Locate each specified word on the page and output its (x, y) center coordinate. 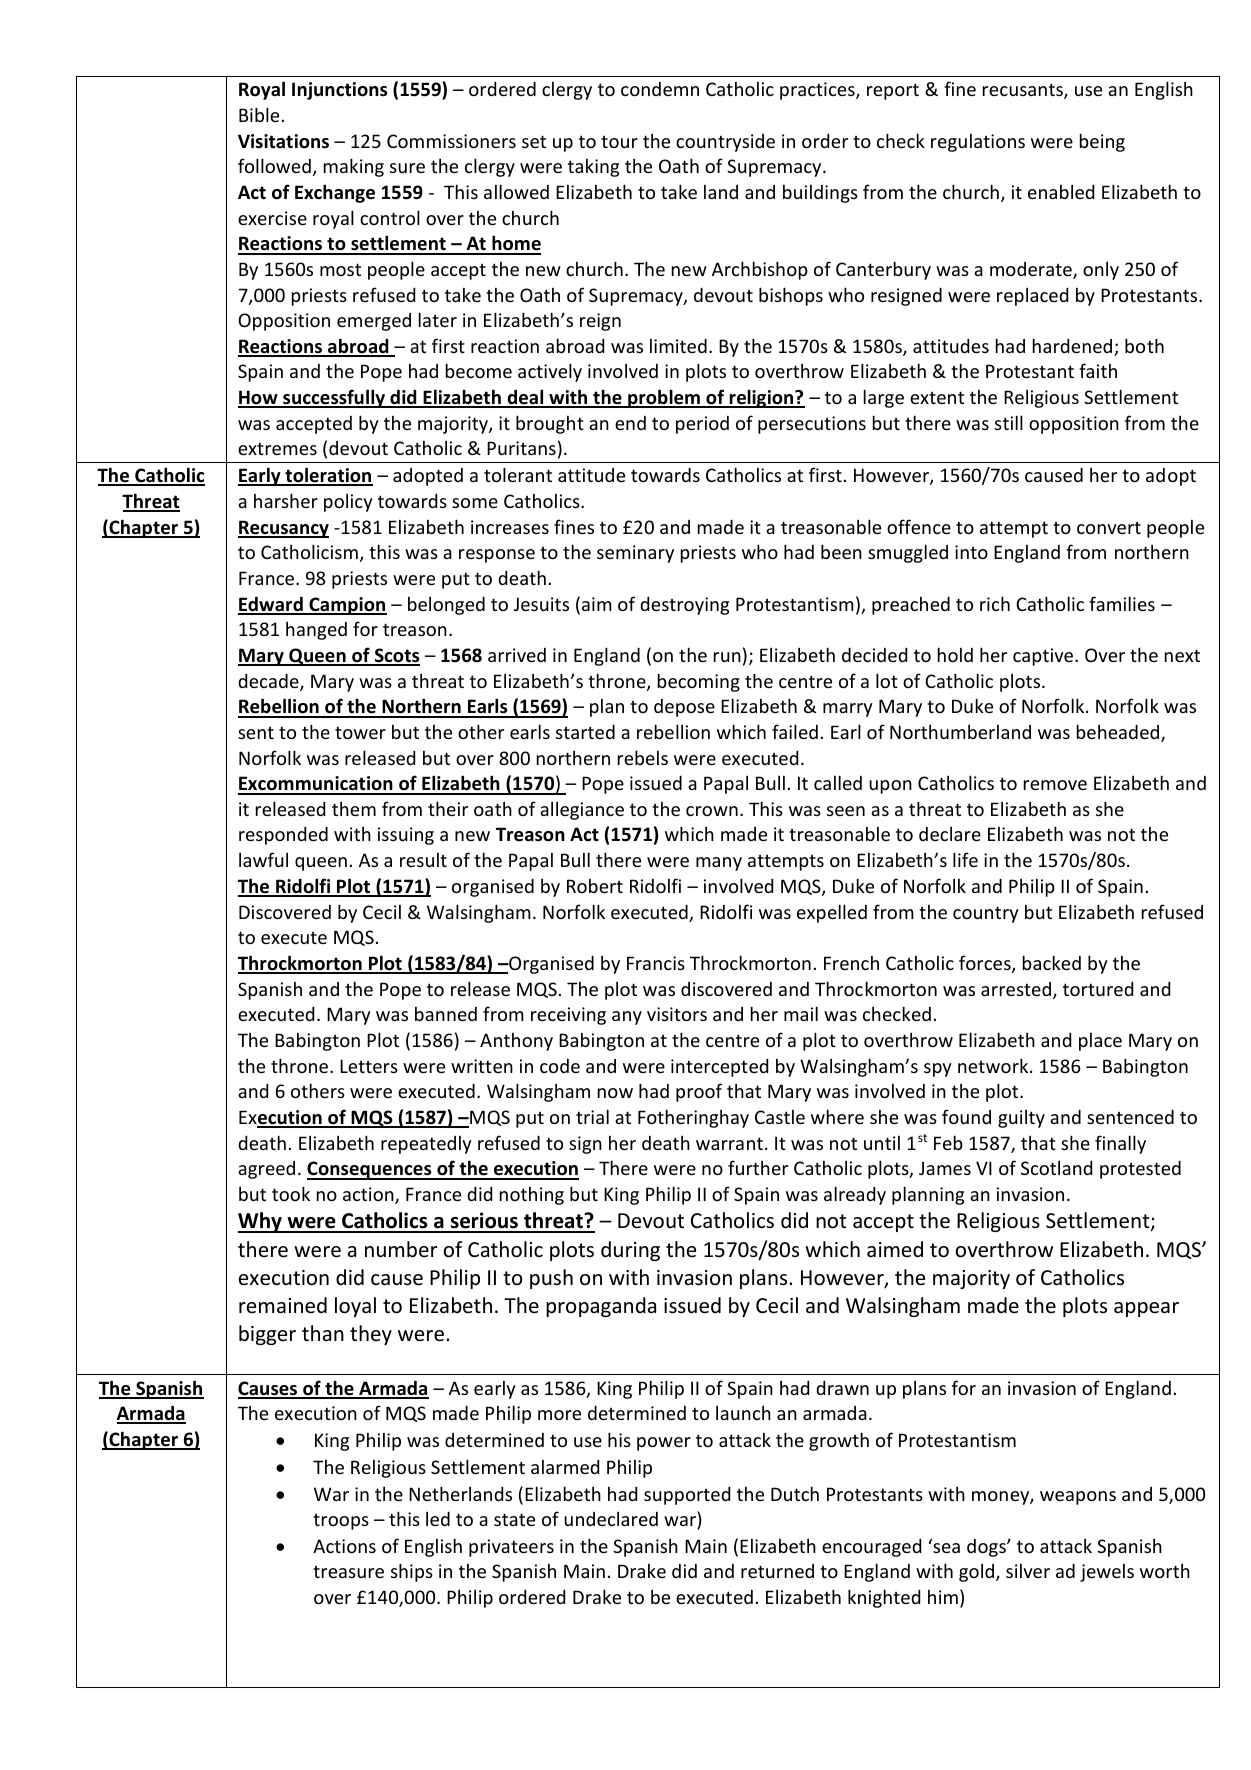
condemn (660, 89)
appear (1146, 1309)
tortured (1098, 989)
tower (360, 732)
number (401, 1249)
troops (341, 1522)
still (1009, 422)
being (1102, 142)
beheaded (1119, 733)
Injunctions (339, 91)
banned (446, 1014)
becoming (699, 682)
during (630, 1251)
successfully (334, 398)
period (702, 425)
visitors (677, 1014)
